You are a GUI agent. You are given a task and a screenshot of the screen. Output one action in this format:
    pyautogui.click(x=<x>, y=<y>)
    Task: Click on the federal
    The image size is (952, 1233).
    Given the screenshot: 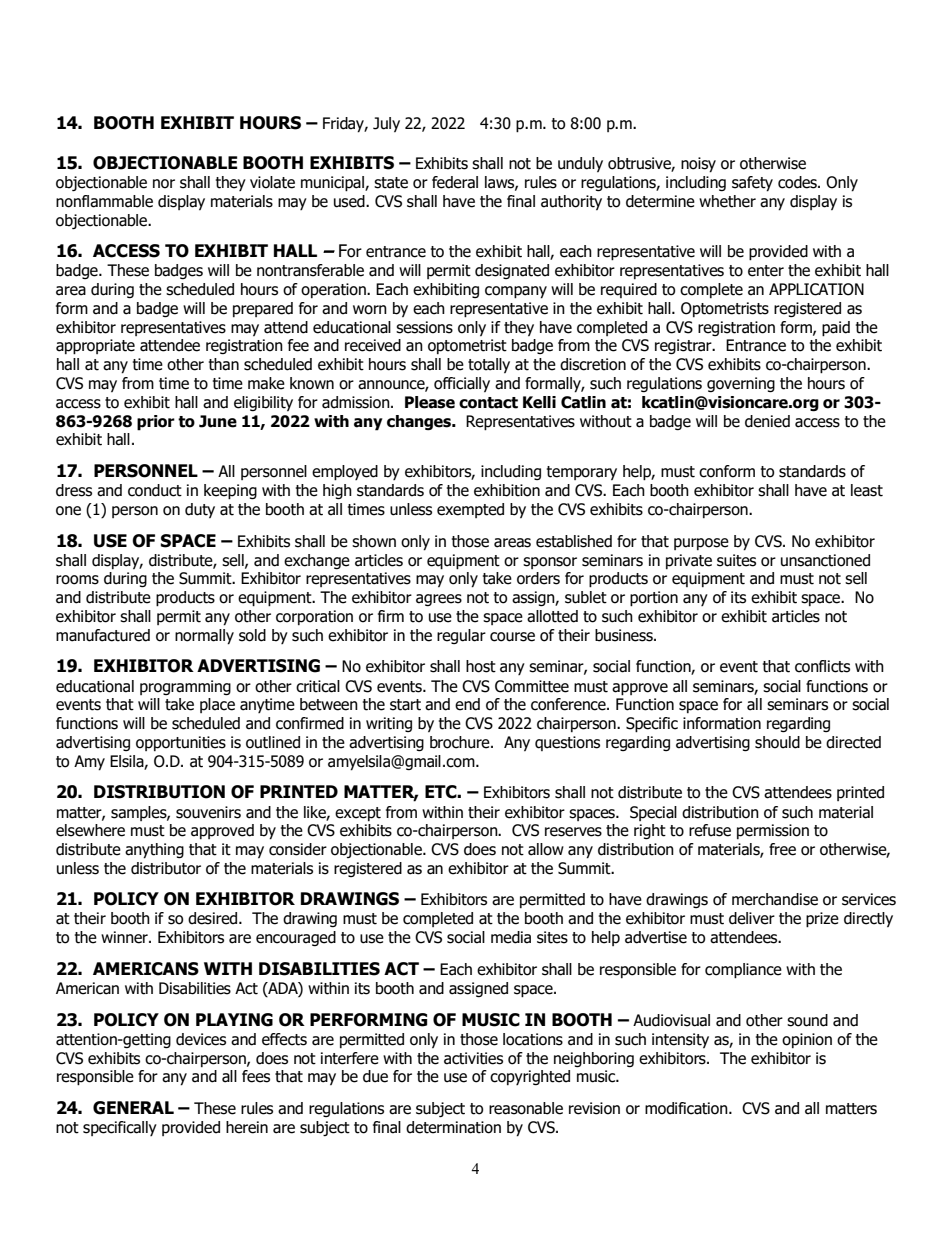 What is the action you would take?
    pyautogui.click(x=455, y=182)
